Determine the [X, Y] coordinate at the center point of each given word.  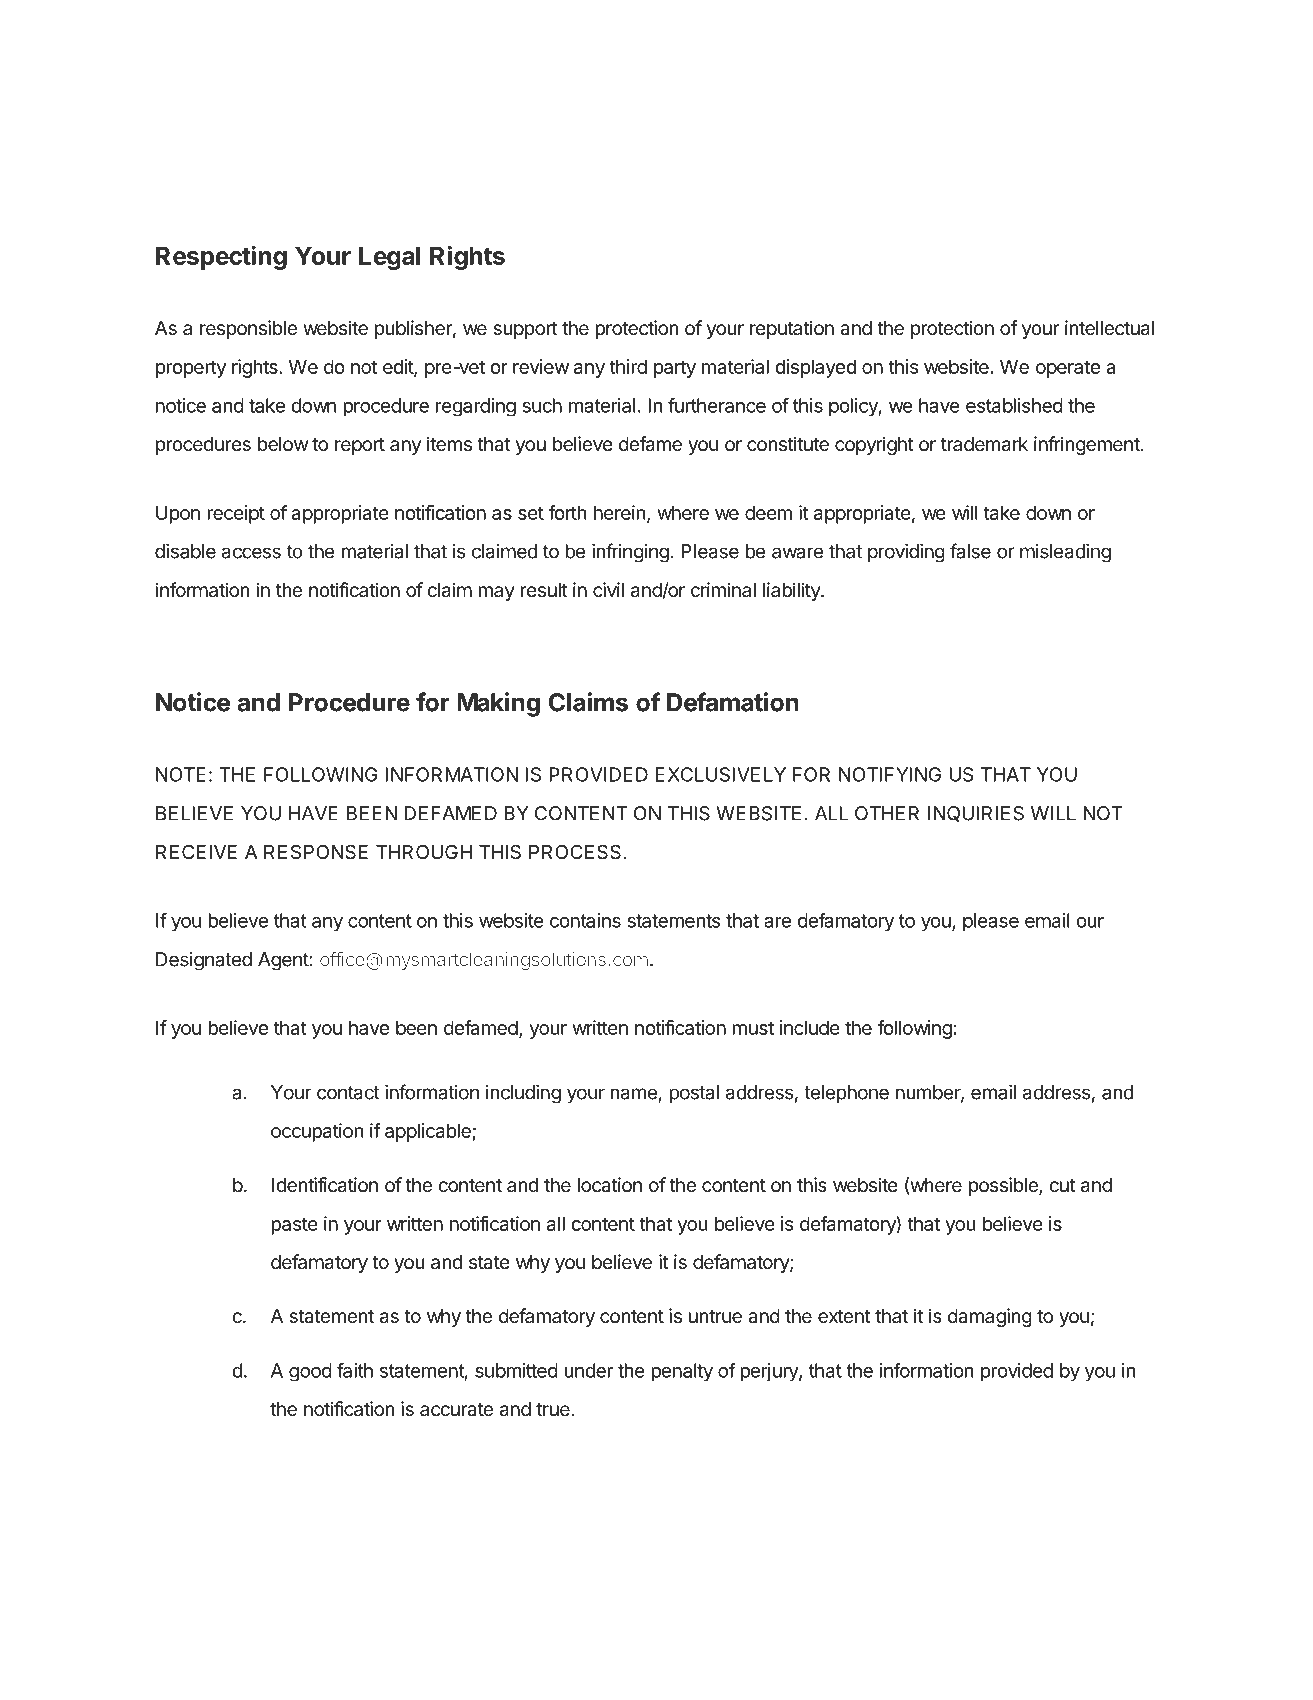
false [970, 551]
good [310, 1372]
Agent [284, 961]
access [251, 553]
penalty [682, 1372]
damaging [990, 1317]
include [809, 1027]
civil [608, 589]
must [753, 1028]
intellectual [1109, 328]
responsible [248, 329]
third [628, 366]
